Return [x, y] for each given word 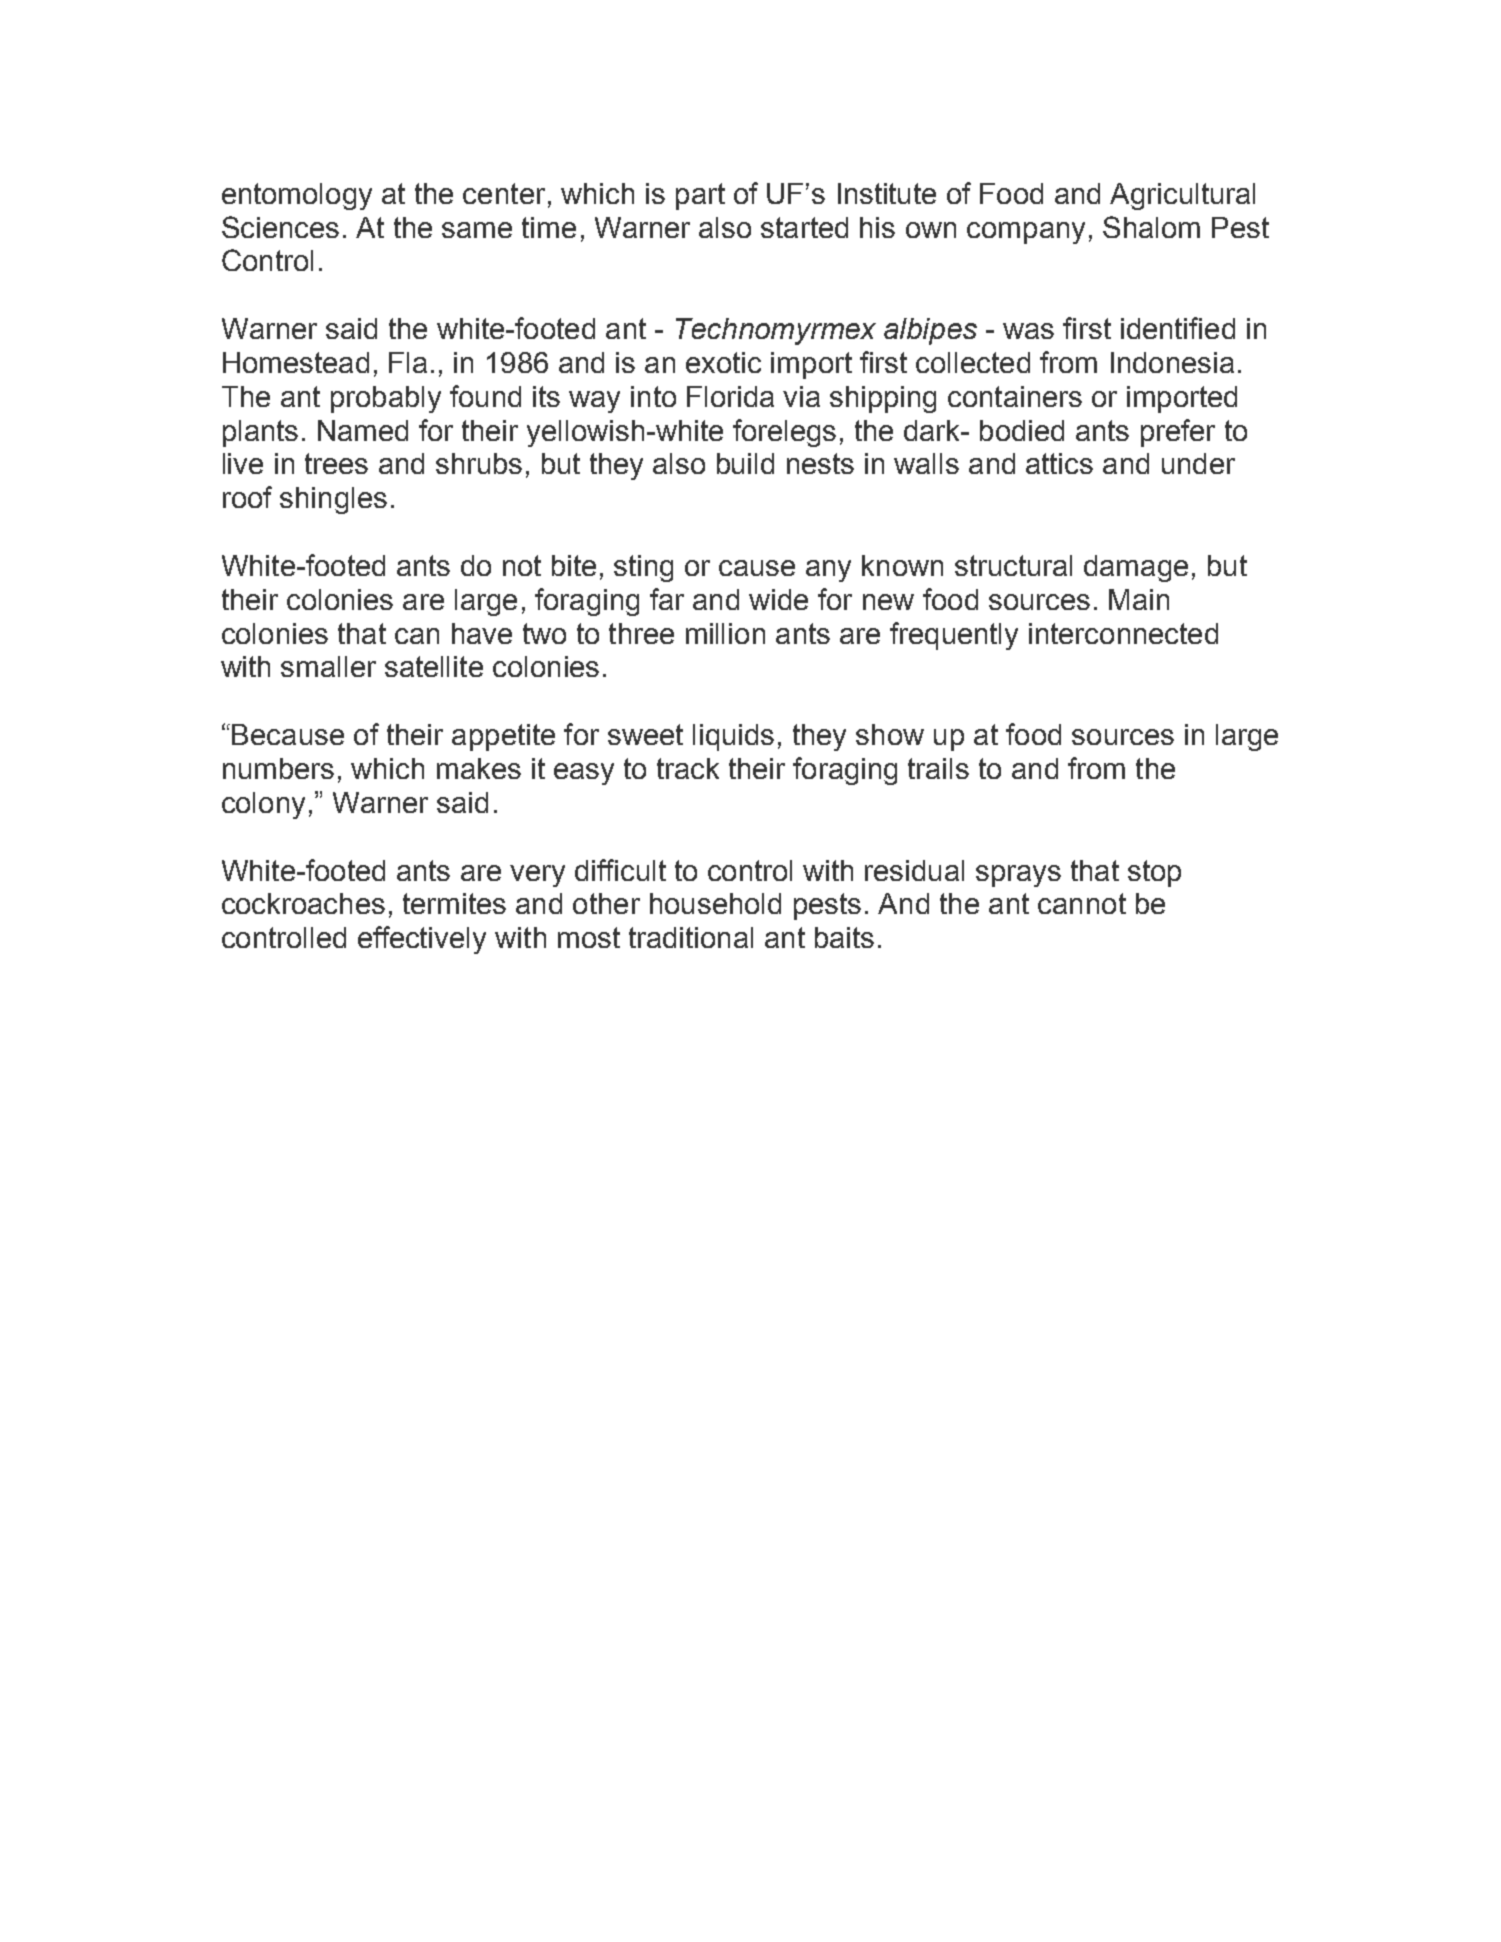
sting [643, 568]
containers [1015, 396]
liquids [733, 737]
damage [1136, 568]
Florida [730, 396]
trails [938, 768]
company [1026, 233]
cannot [1082, 903]
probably [386, 399]
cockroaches [303, 903]
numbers [278, 768]
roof [247, 497]
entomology [297, 196]
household [715, 903]
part [700, 196]
